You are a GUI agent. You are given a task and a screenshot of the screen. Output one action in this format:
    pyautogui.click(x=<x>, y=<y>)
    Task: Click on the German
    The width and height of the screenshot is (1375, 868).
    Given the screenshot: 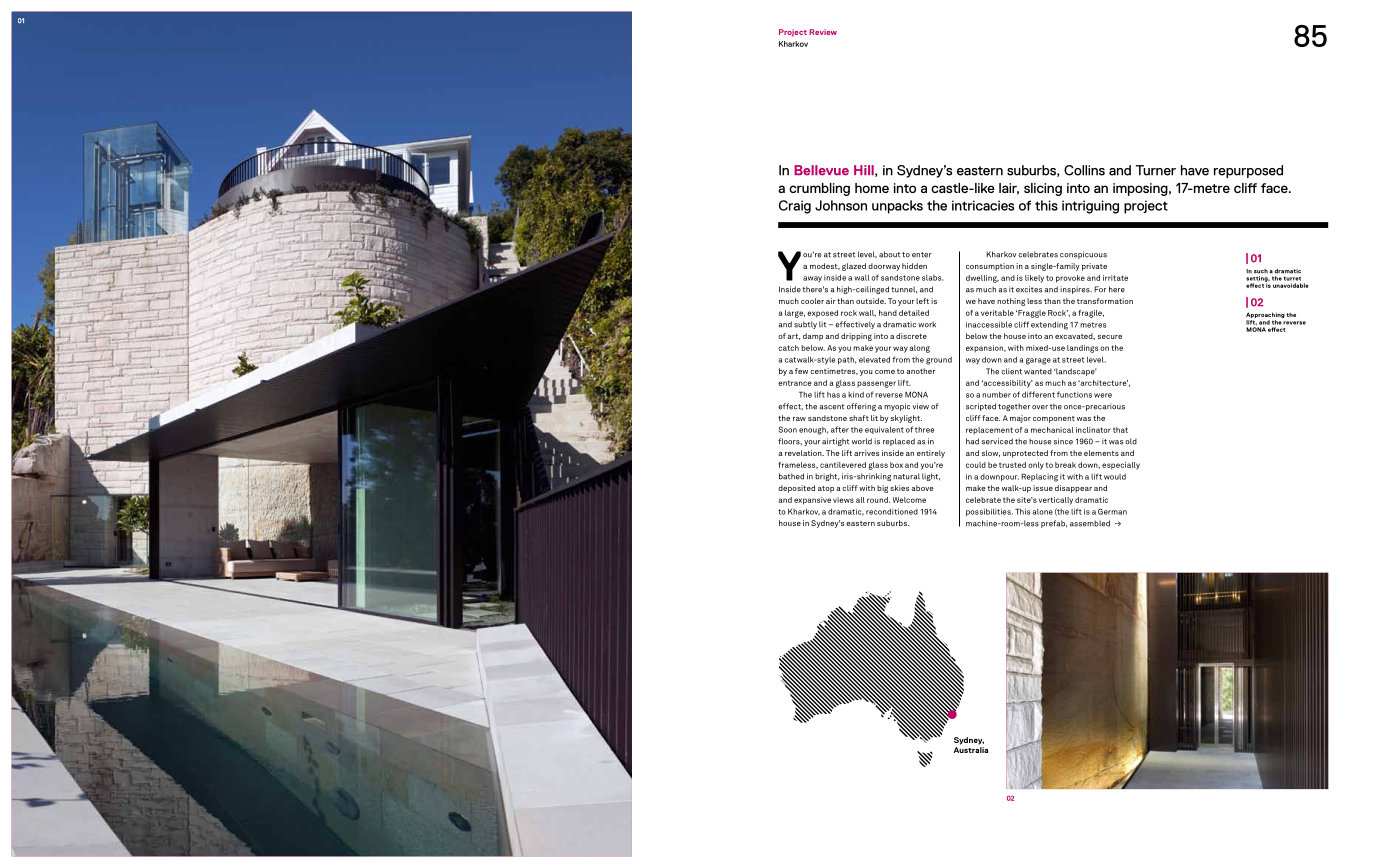 What is the action you would take?
    pyautogui.click(x=1112, y=511)
